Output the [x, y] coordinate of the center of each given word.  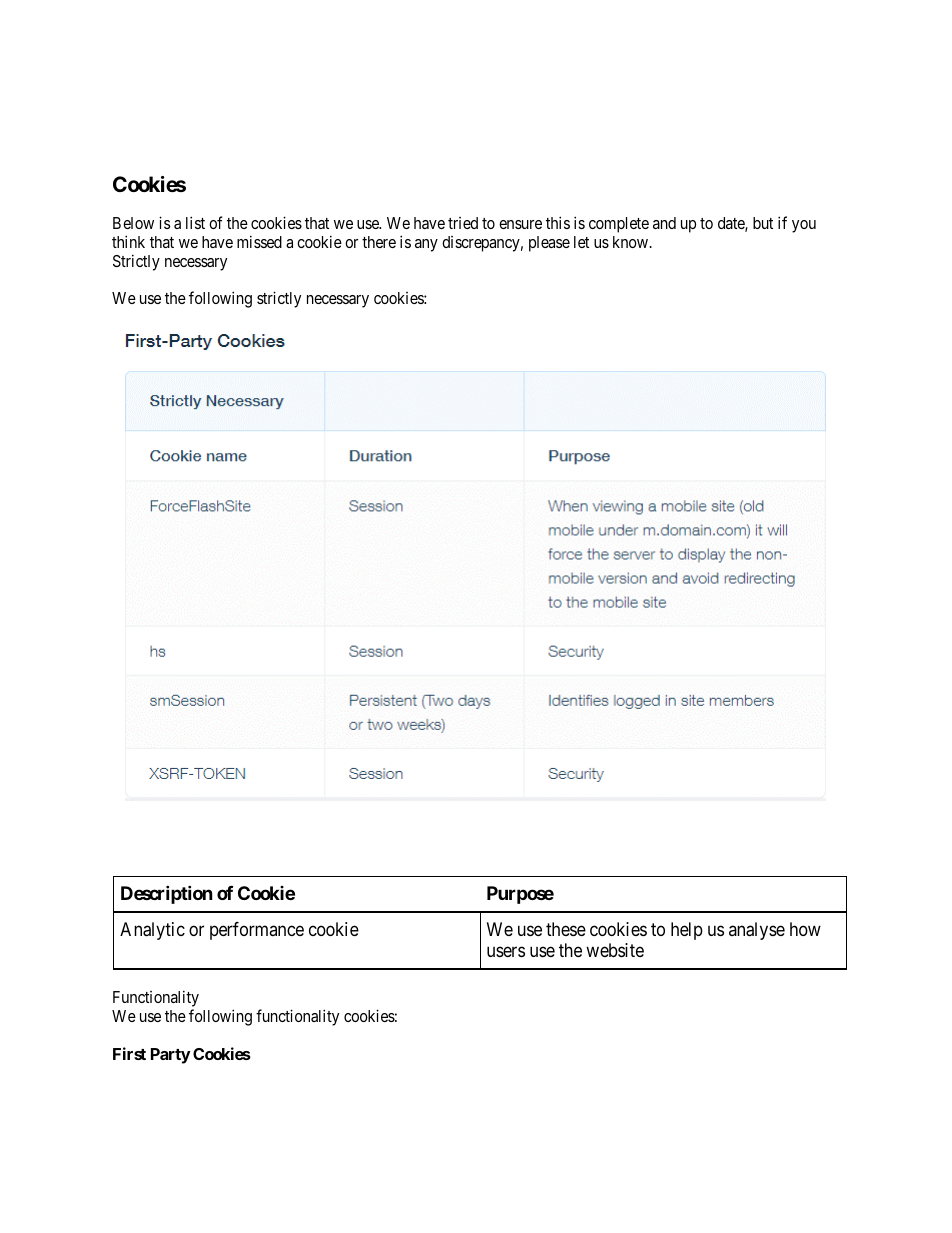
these [566, 929]
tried [463, 223]
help [687, 931]
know [632, 242]
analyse [757, 931]
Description [167, 895]
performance [257, 931]
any [426, 245]
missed [259, 241]
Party [171, 1056]
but [763, 223]
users [506, 952]
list [195, 222]
